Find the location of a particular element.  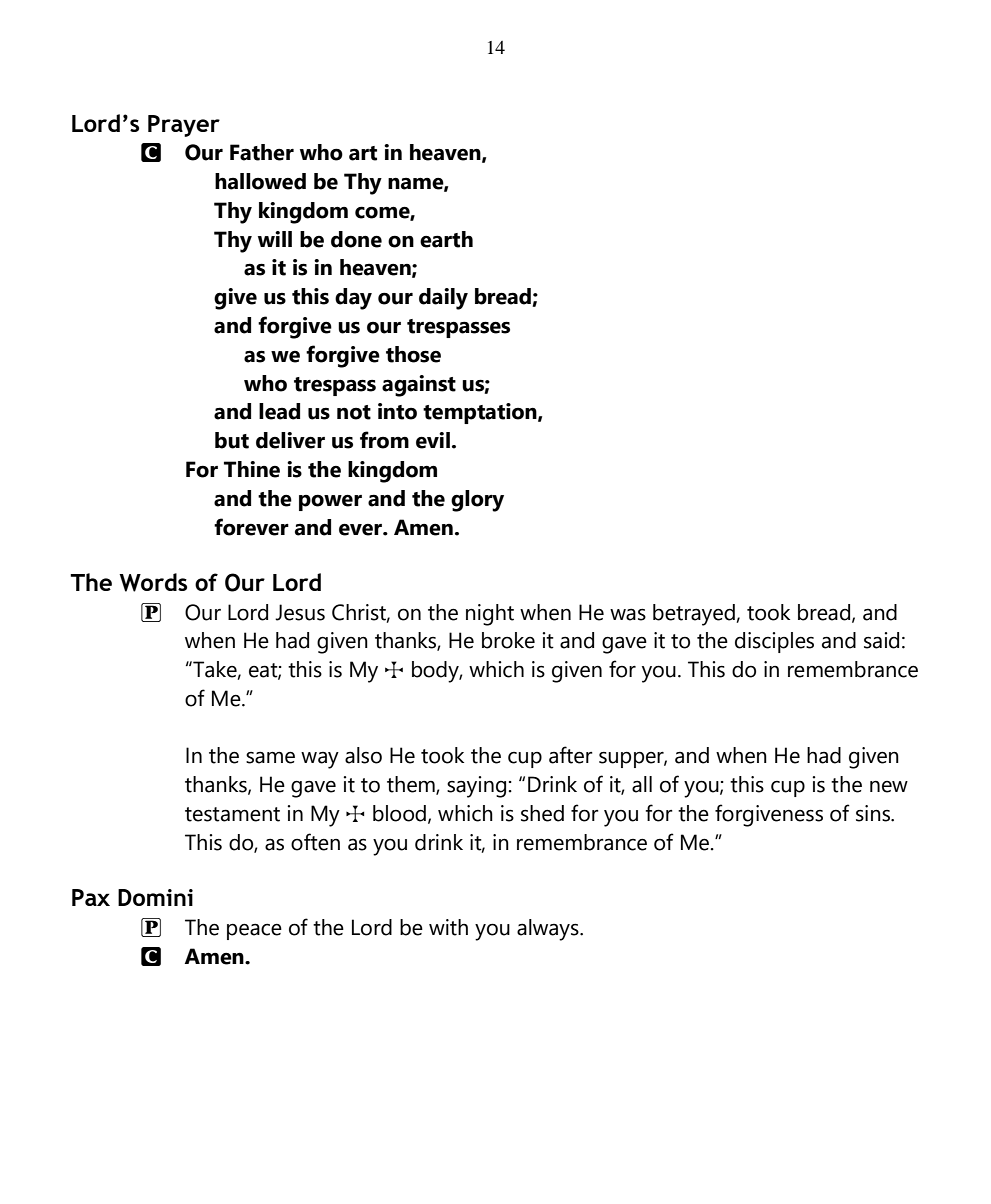

betrayed is located at coordinates (695, 615).
